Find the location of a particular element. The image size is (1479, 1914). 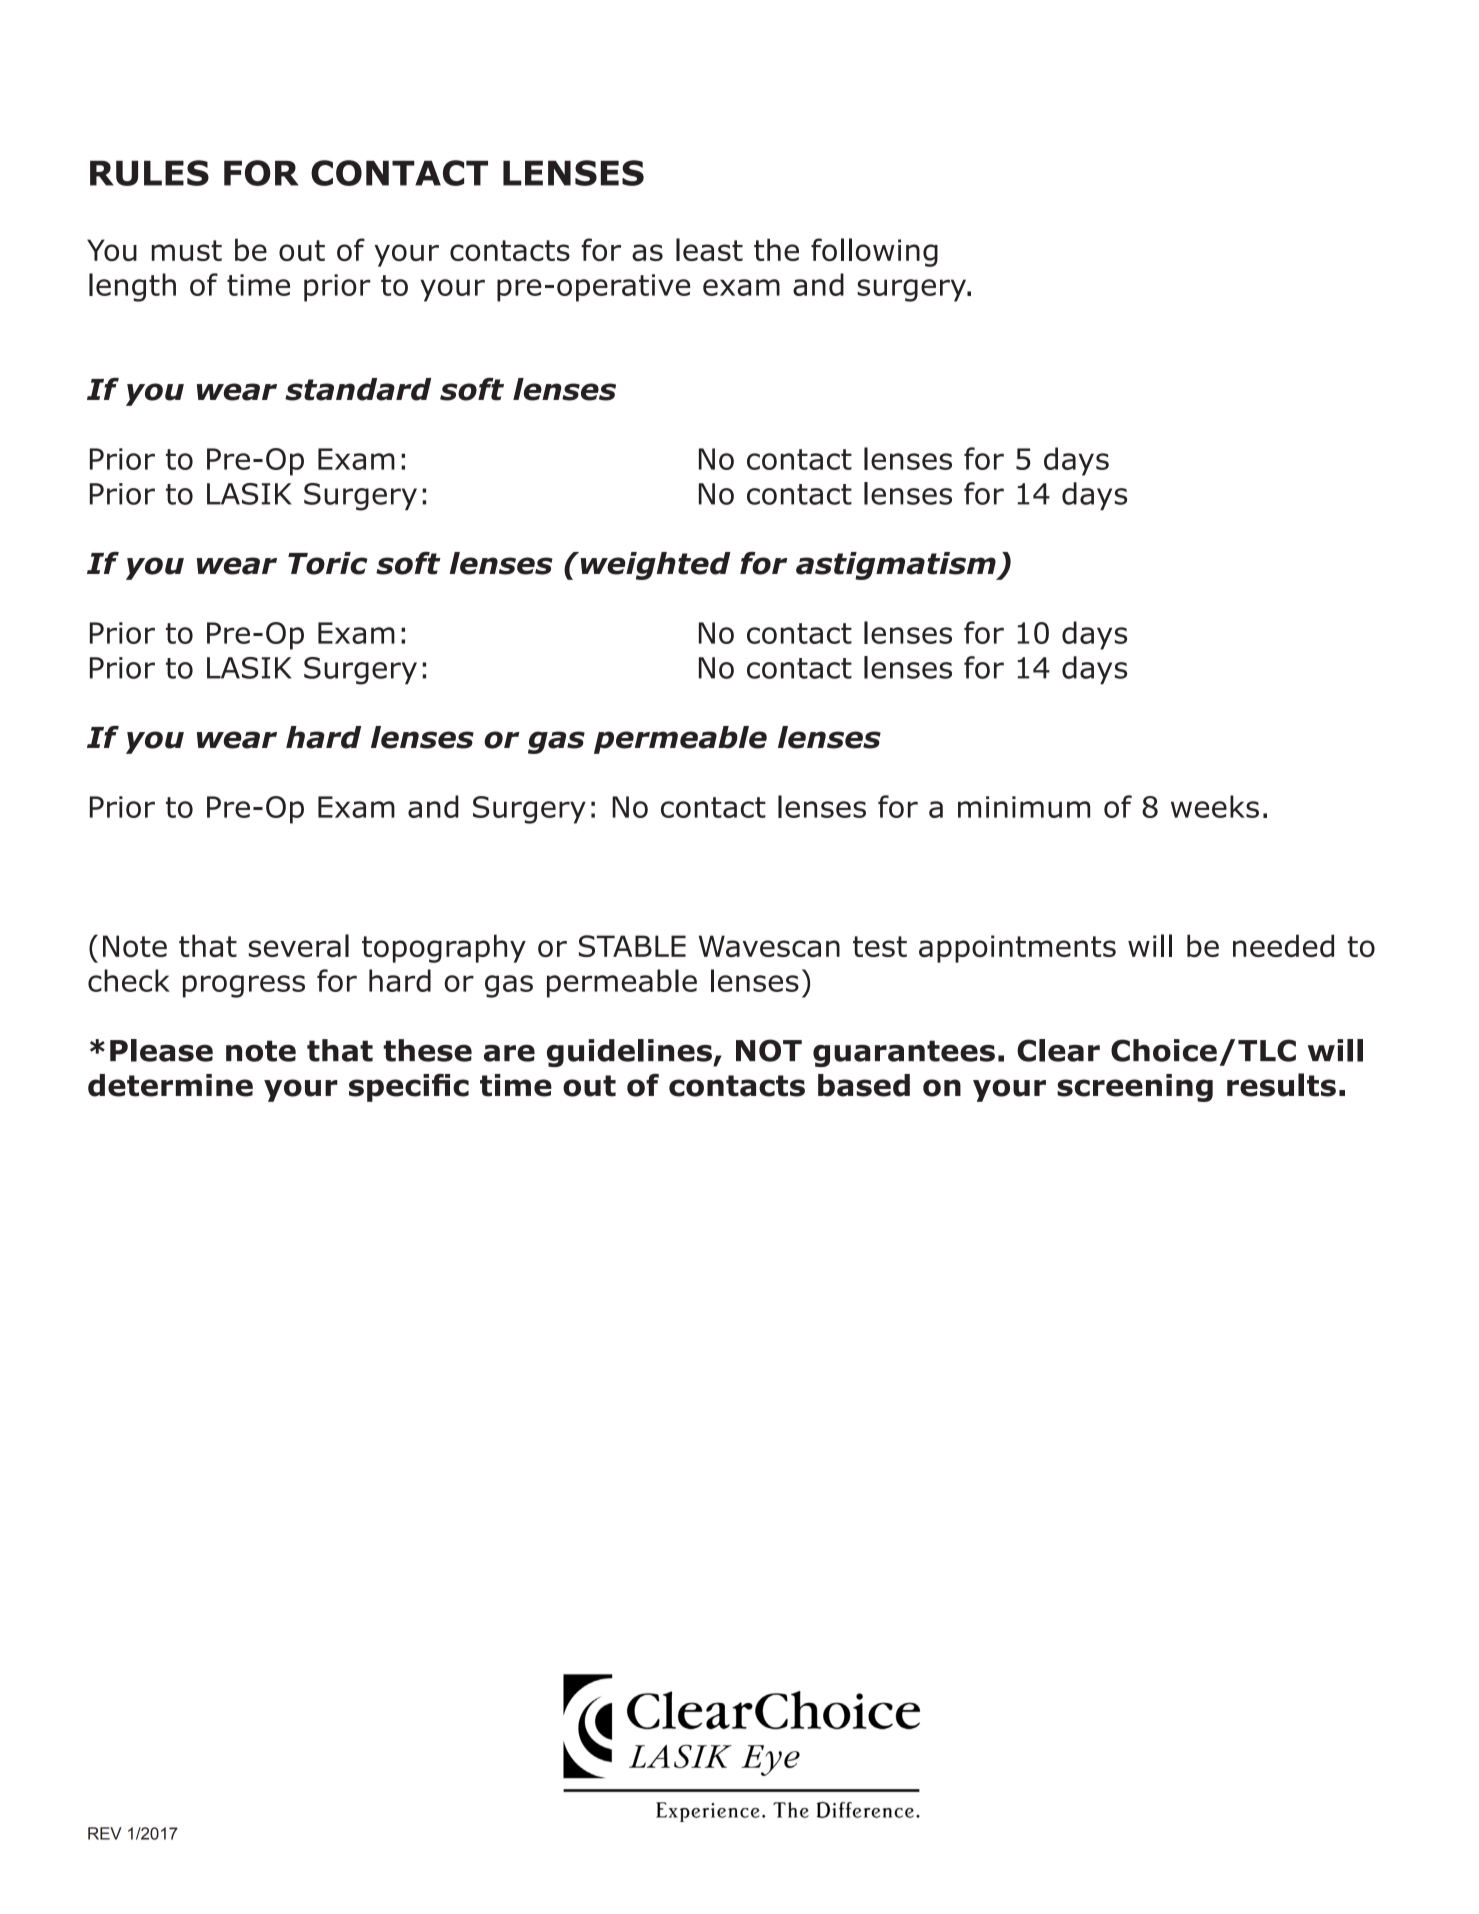

specific is located at coordinates (409, 1088).
